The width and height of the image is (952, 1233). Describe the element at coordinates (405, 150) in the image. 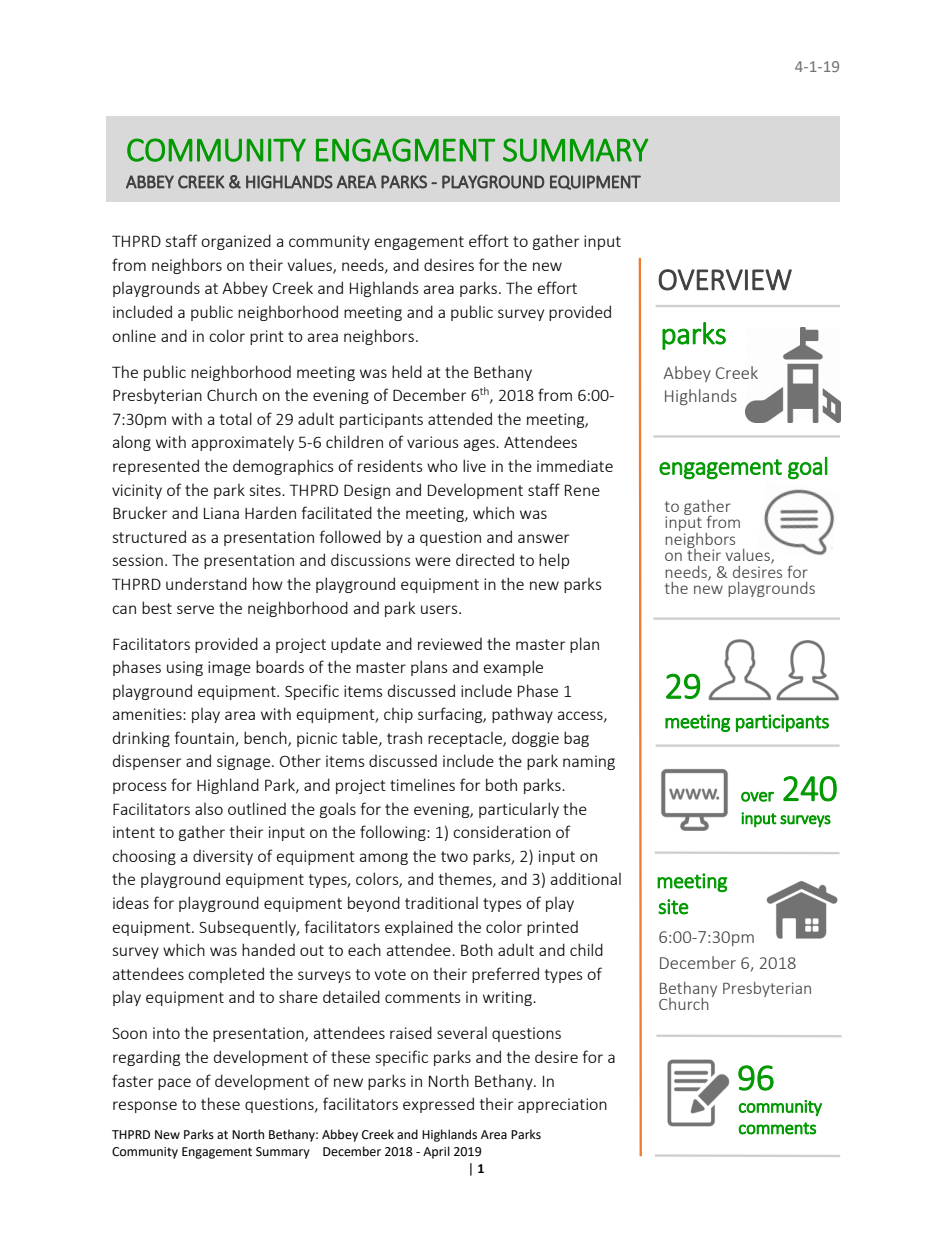

I see `ENGAGMENT` at that location.
